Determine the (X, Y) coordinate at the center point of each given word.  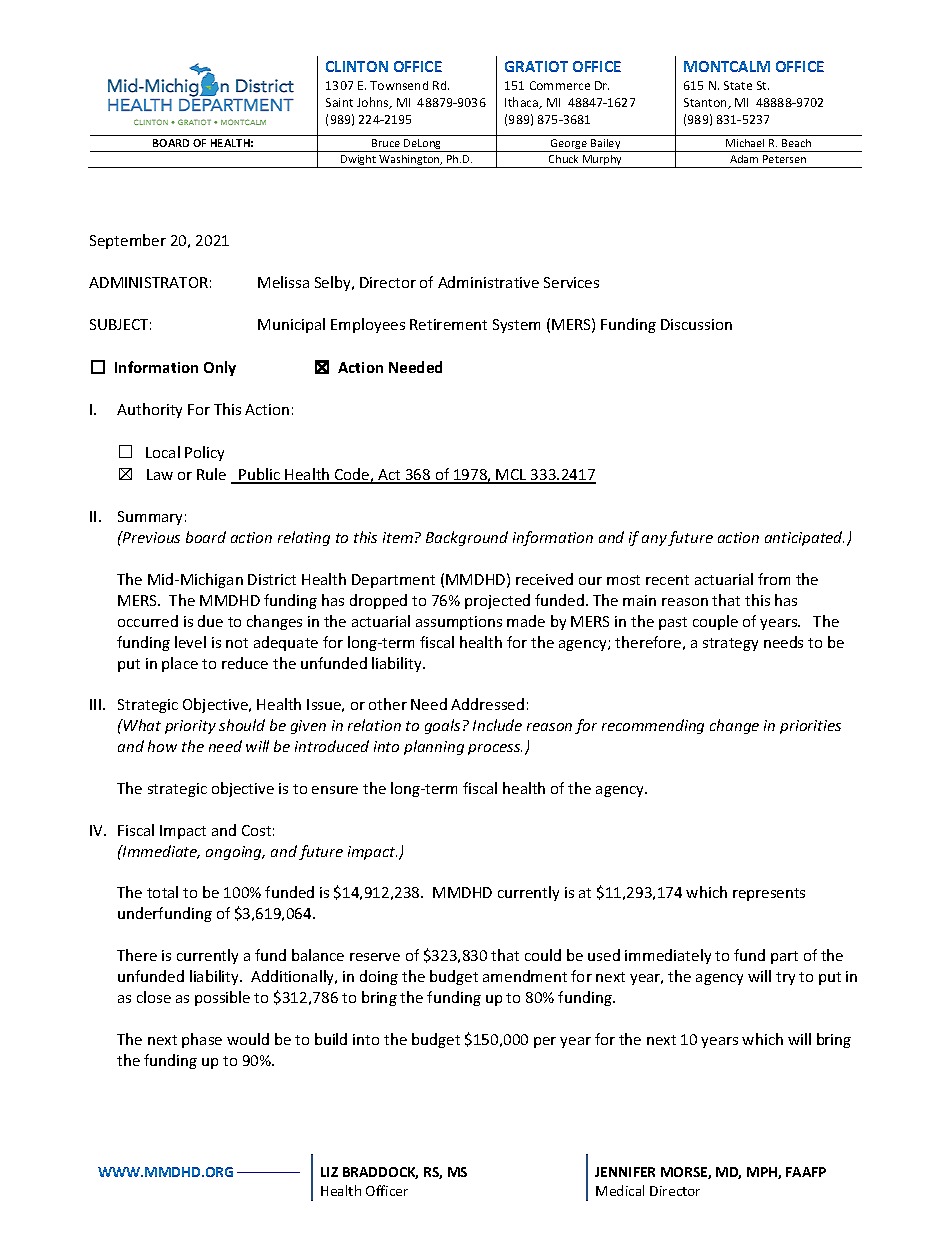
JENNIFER (625, 1172)
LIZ (329, 1172)
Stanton (707, 103)
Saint (339, 102)
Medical (620, 1190)
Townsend (399, 85)
